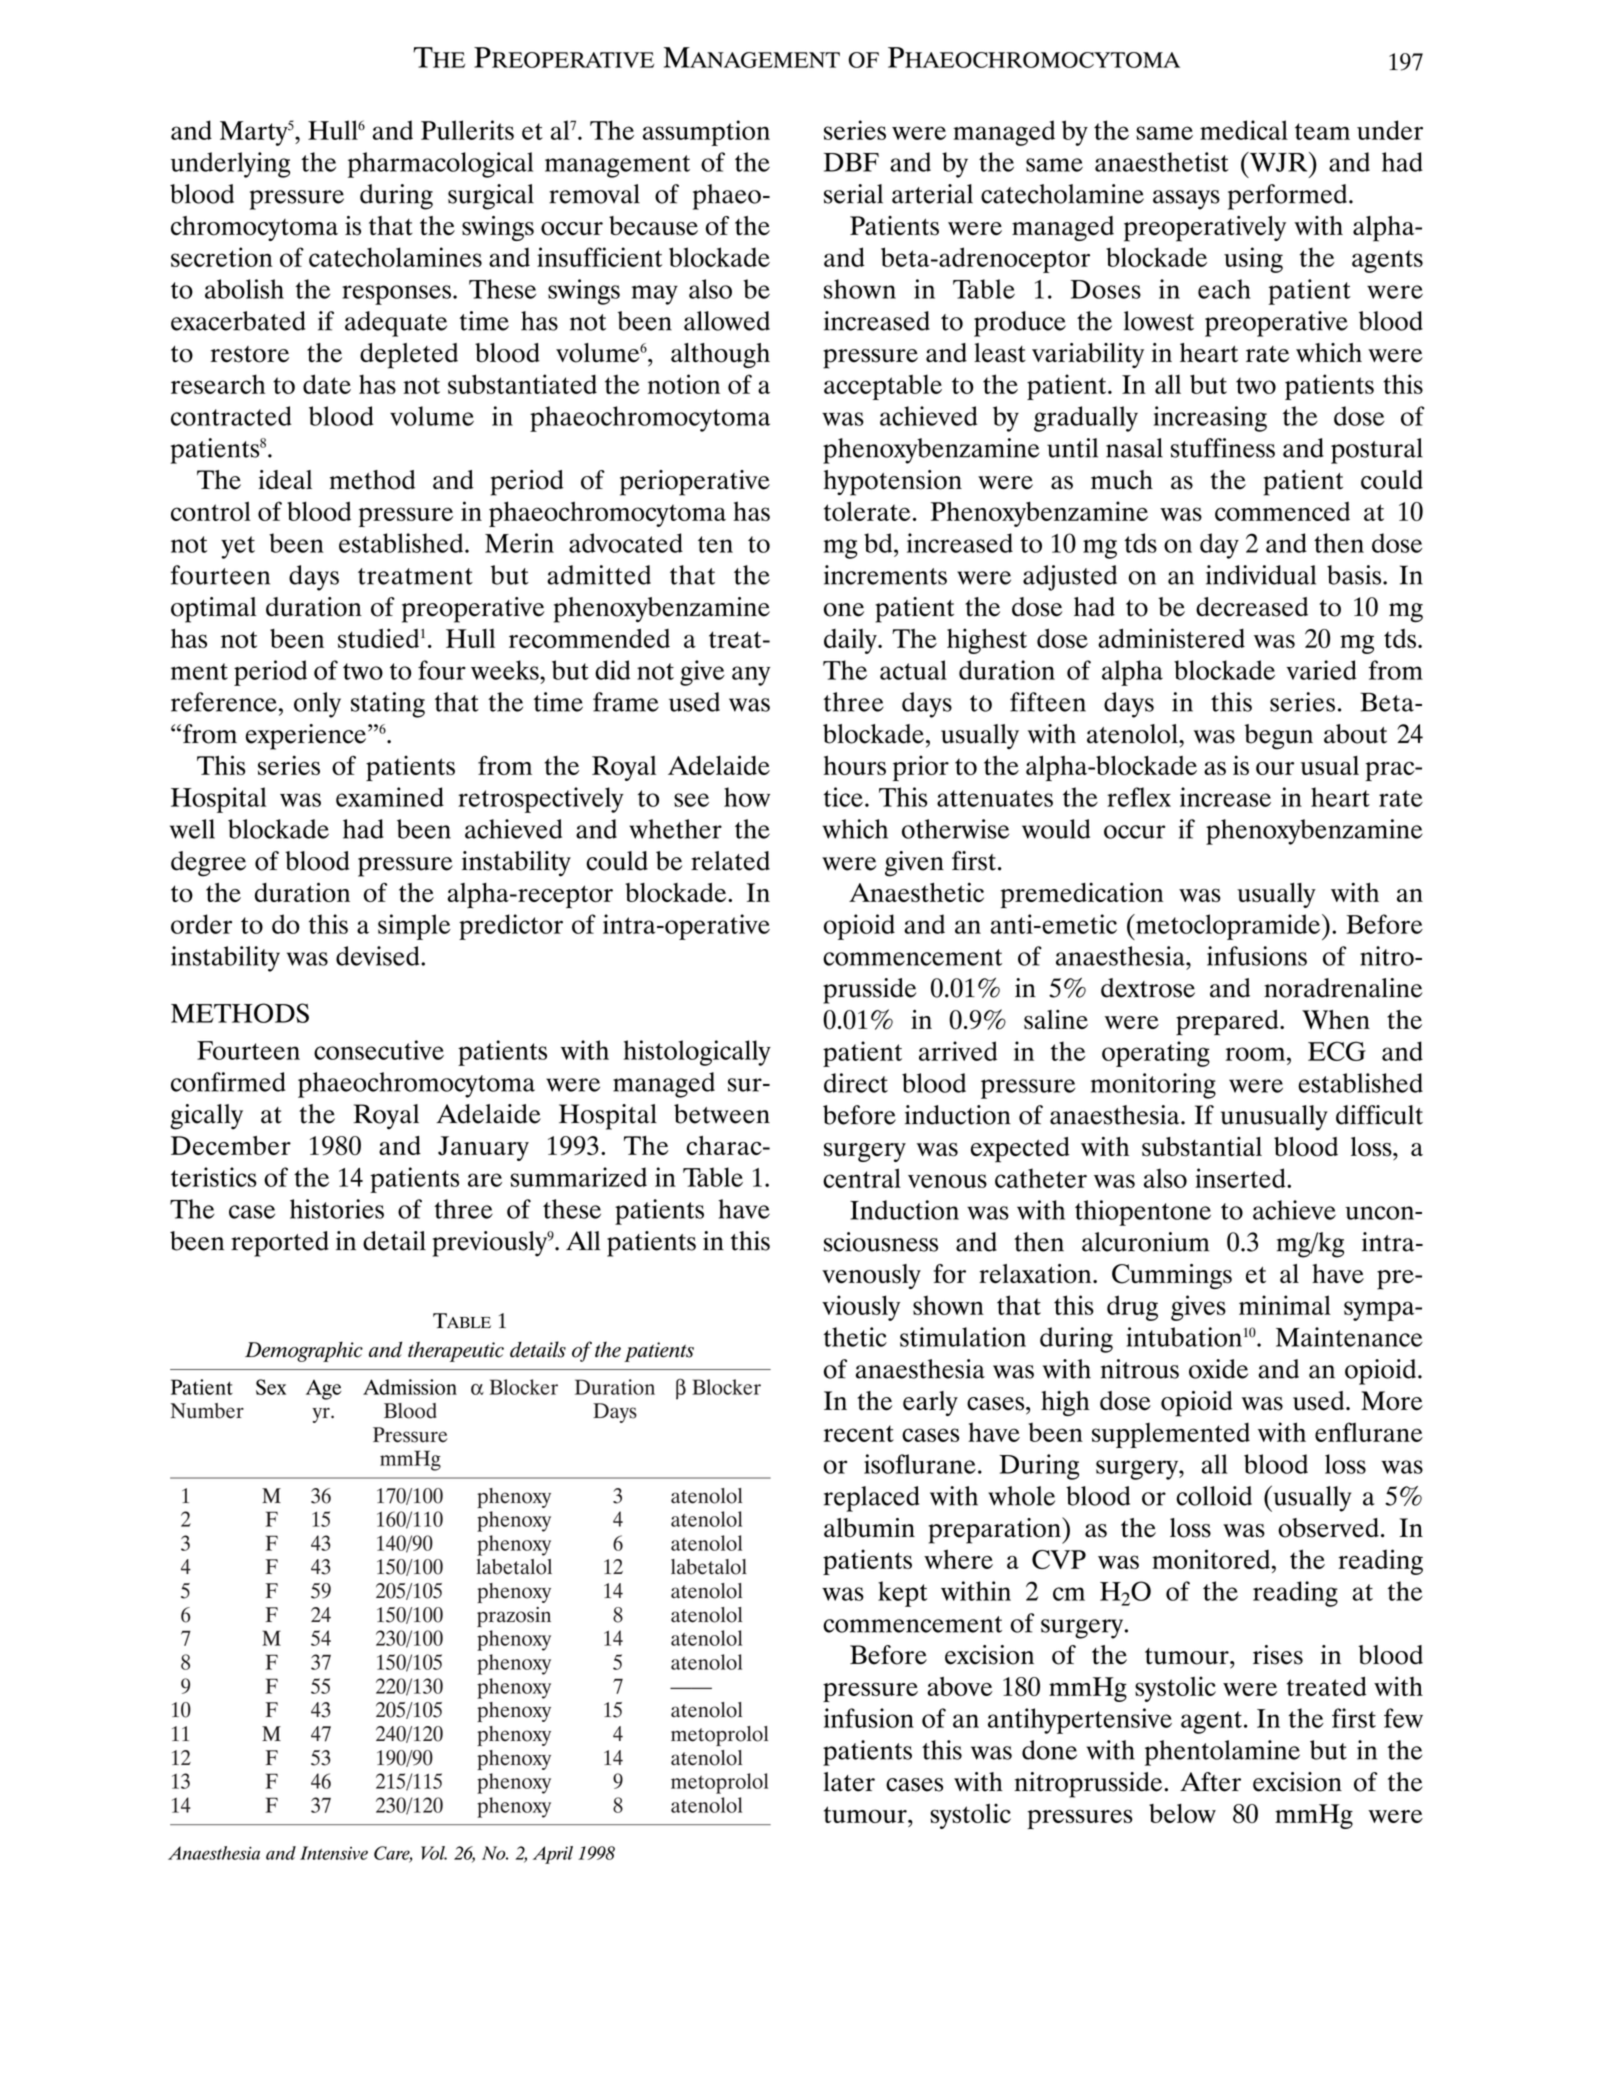  I want to click on later, so click(849, 1782).
